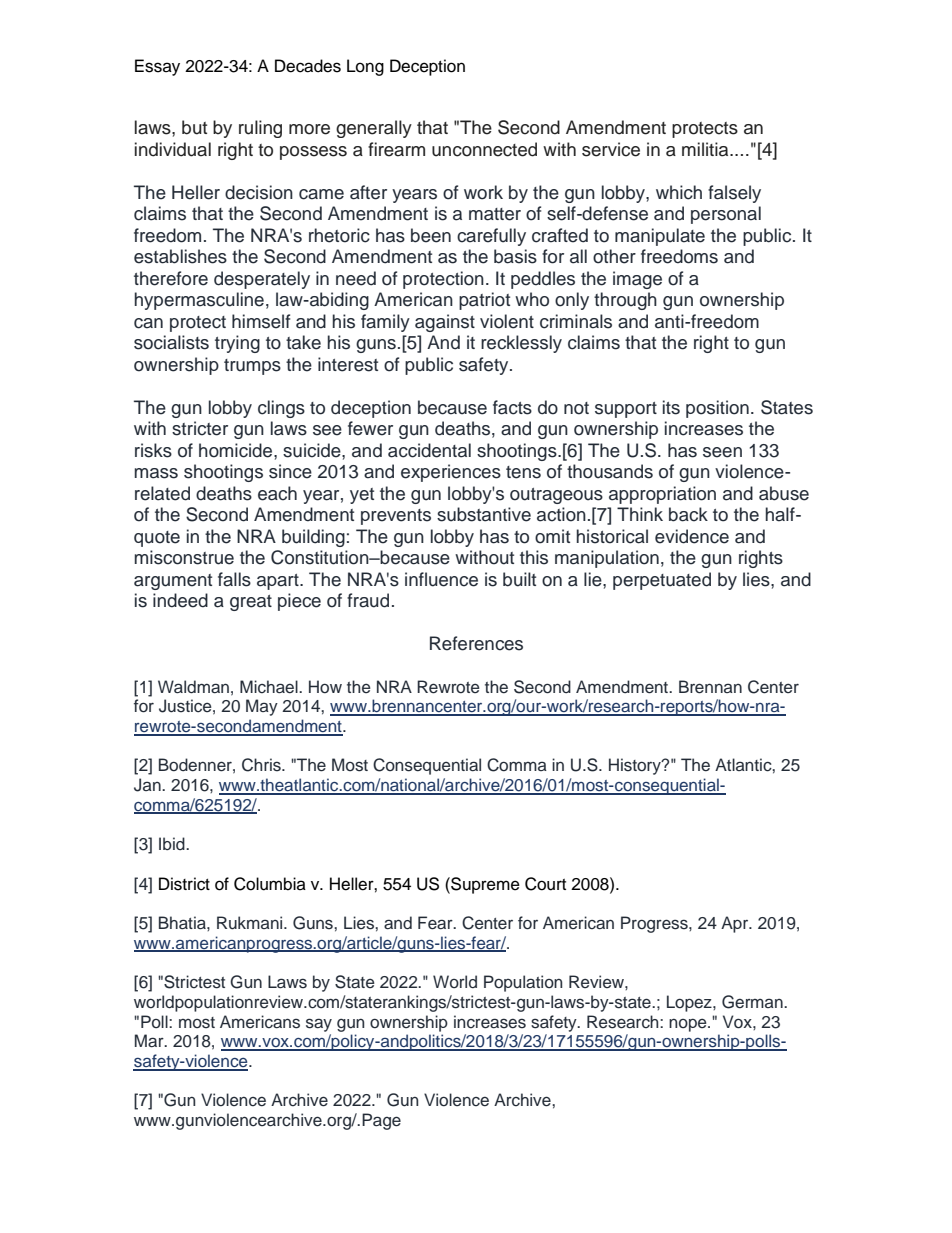 The height and width of the screenshot is (1233, 952). I want to click on influence, so click(441, 579).
